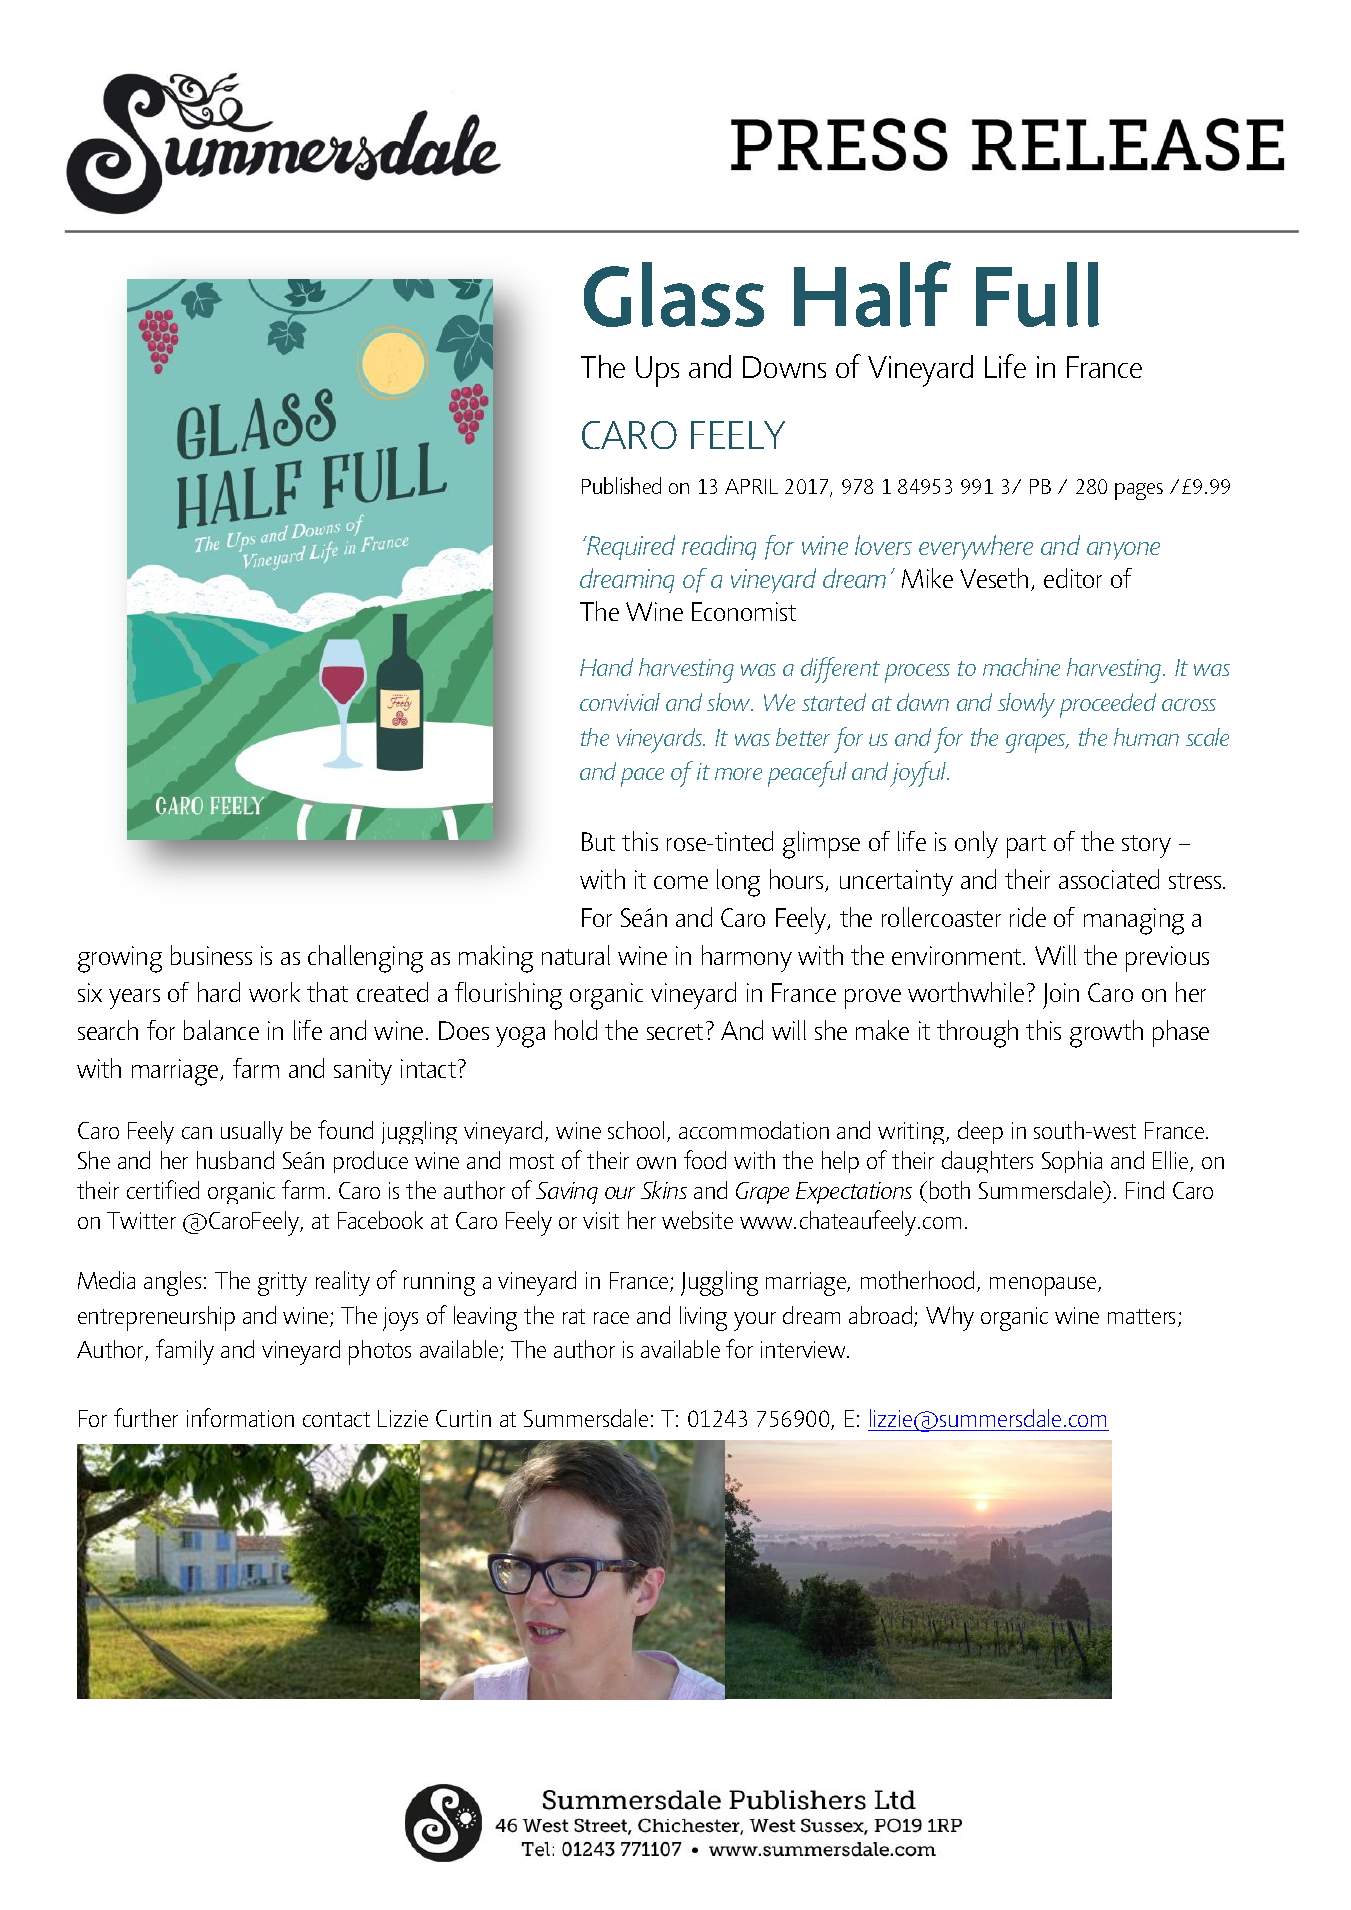  I want to click on race, so click(611, 1318).
